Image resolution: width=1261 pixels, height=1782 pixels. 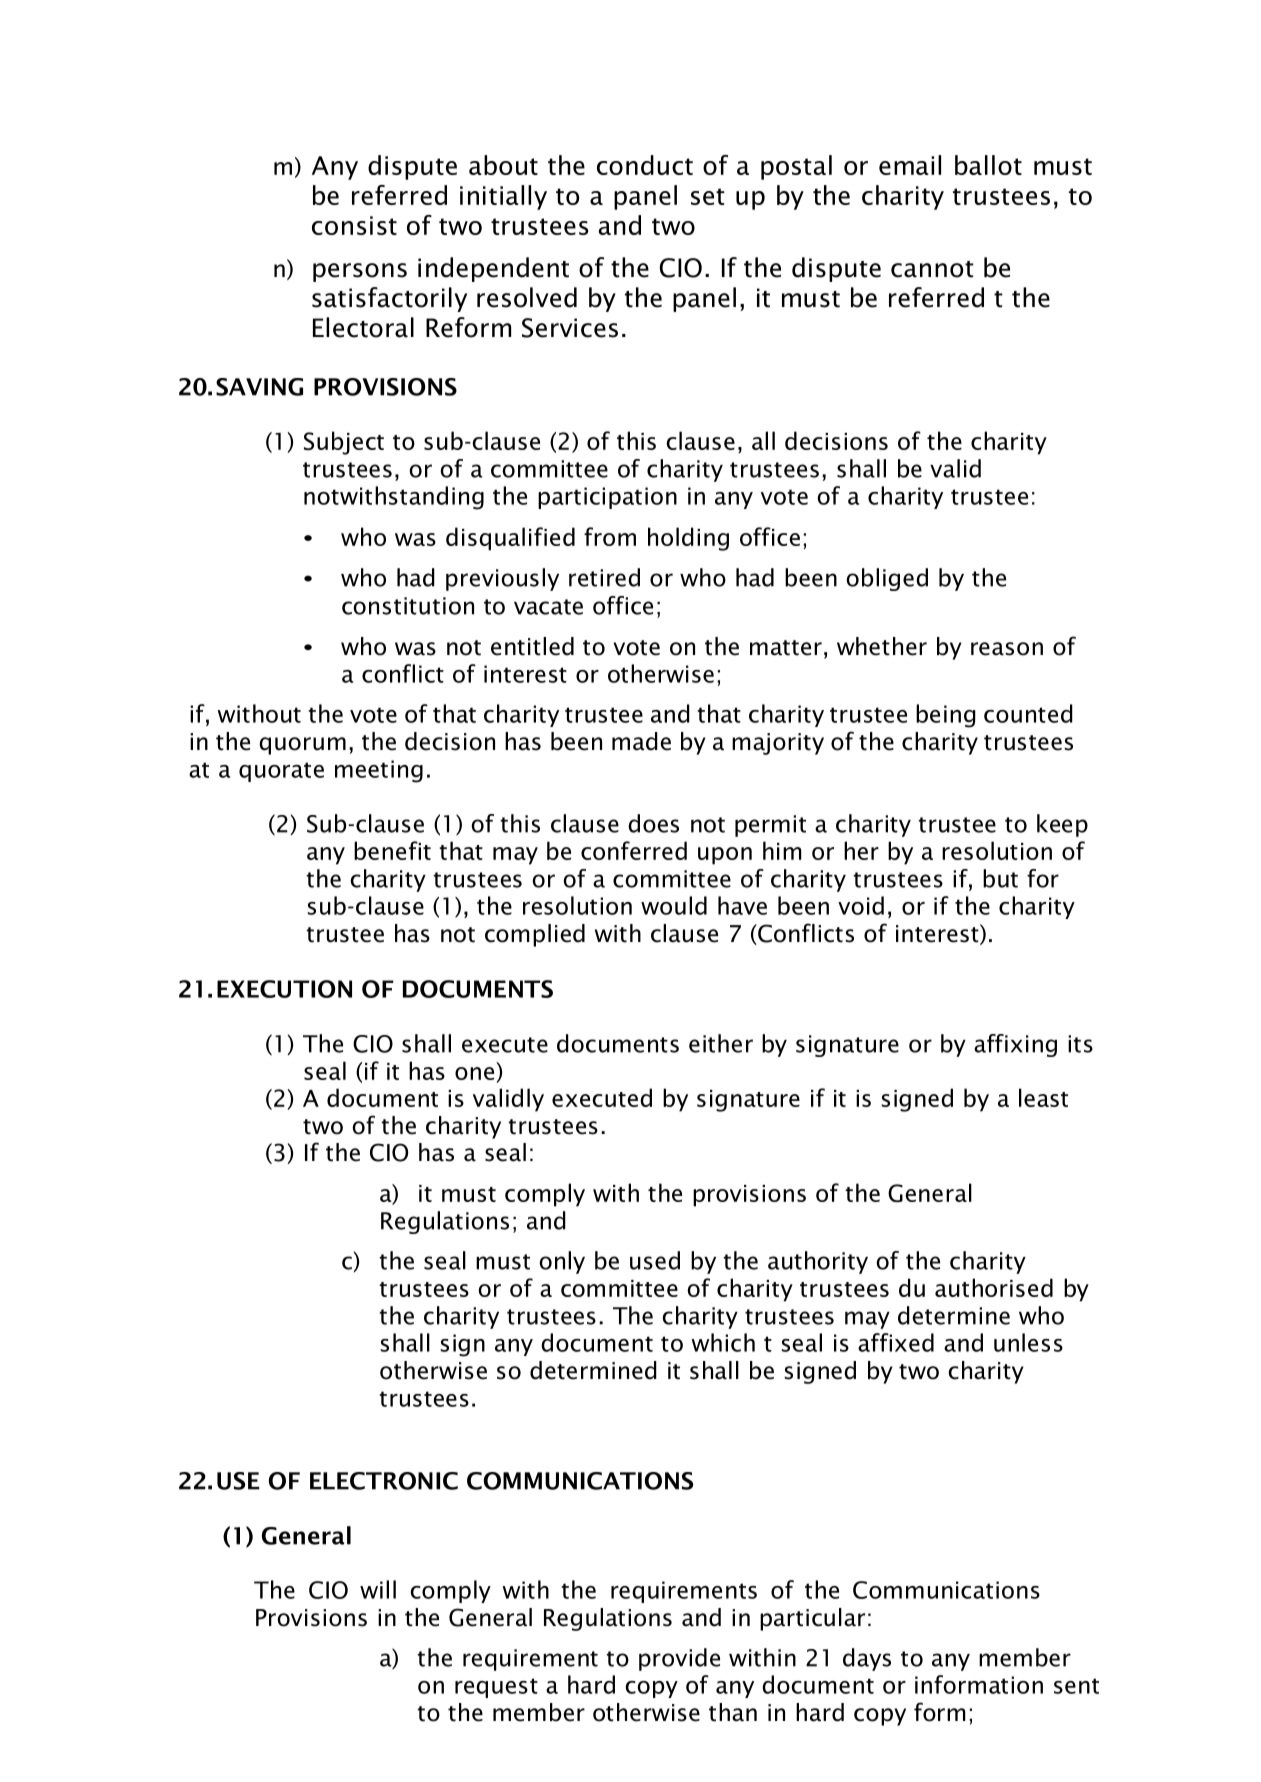 I want to click on set, so click(x=708, y=196).
